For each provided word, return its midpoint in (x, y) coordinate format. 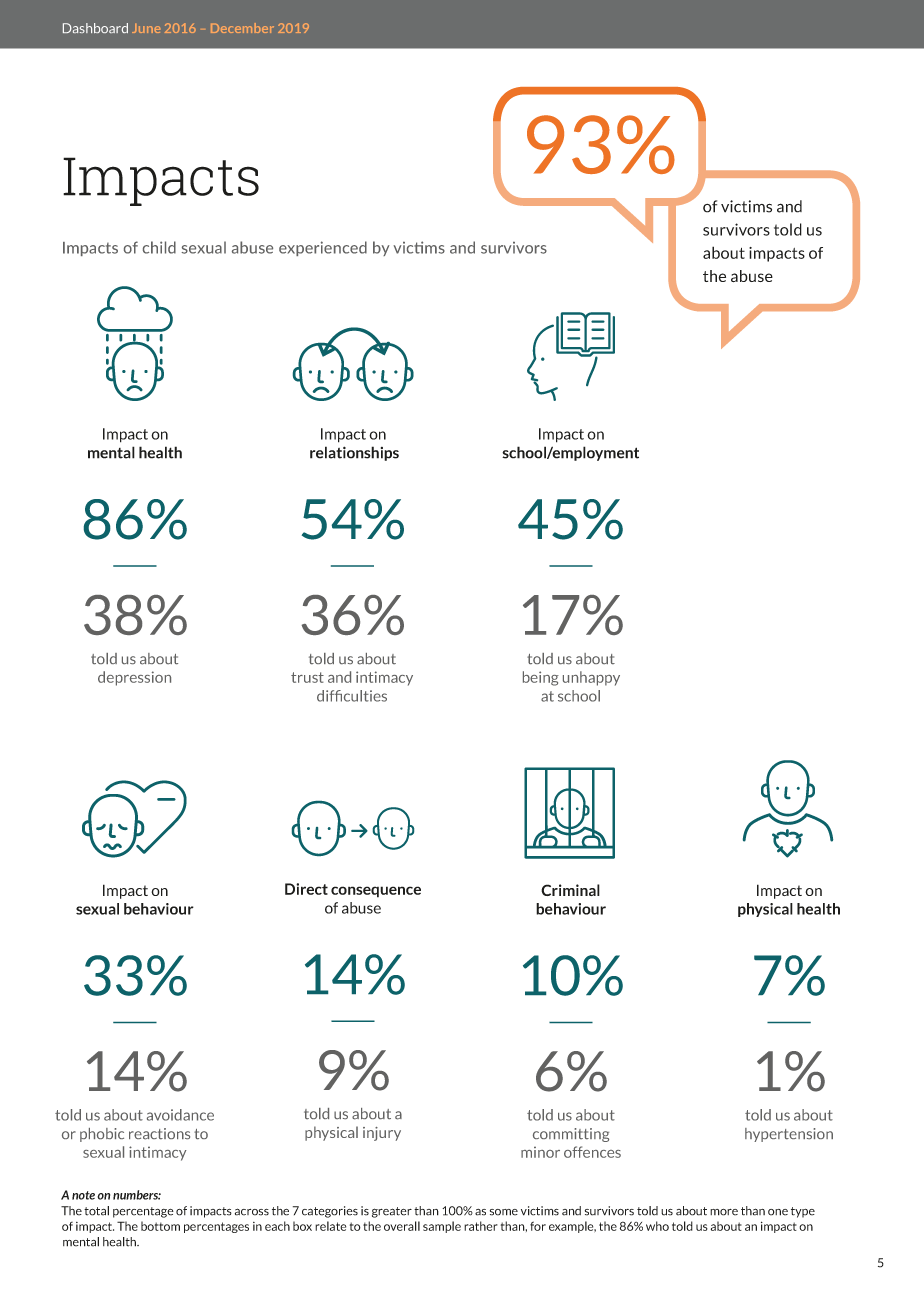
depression (134, 678)
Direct (306, 889)
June (146, 28)
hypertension (789, 1135)
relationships (354, 453)
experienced (323, 248)
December (242, 28)
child (159, 247)
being (541, 678)
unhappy (591, 678)
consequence (376, 892)
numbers (137, 1195)
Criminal (570, 890)
